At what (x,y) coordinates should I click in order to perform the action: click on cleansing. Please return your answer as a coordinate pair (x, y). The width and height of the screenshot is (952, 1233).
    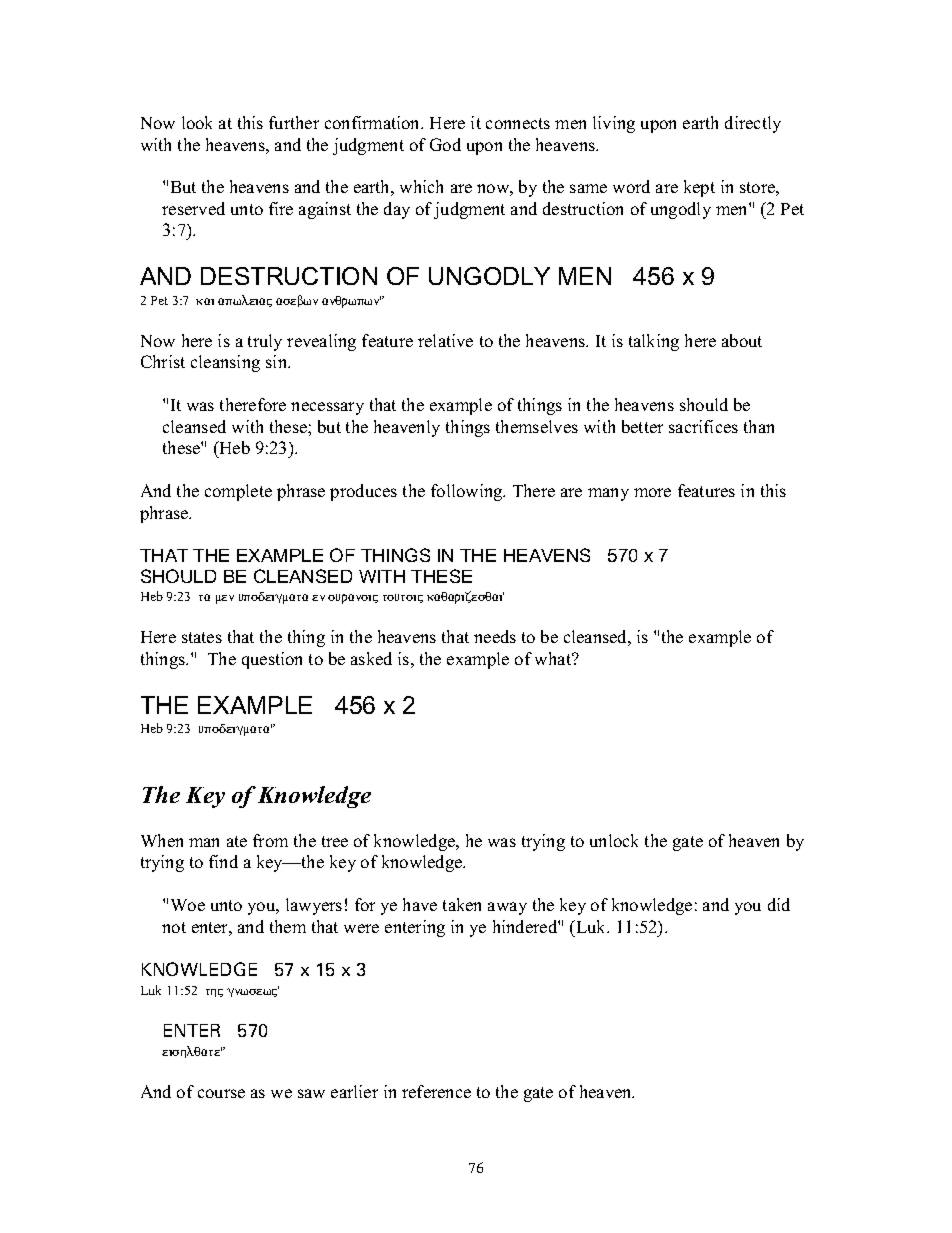
    Looking at the image, I should click on (225, 363).
